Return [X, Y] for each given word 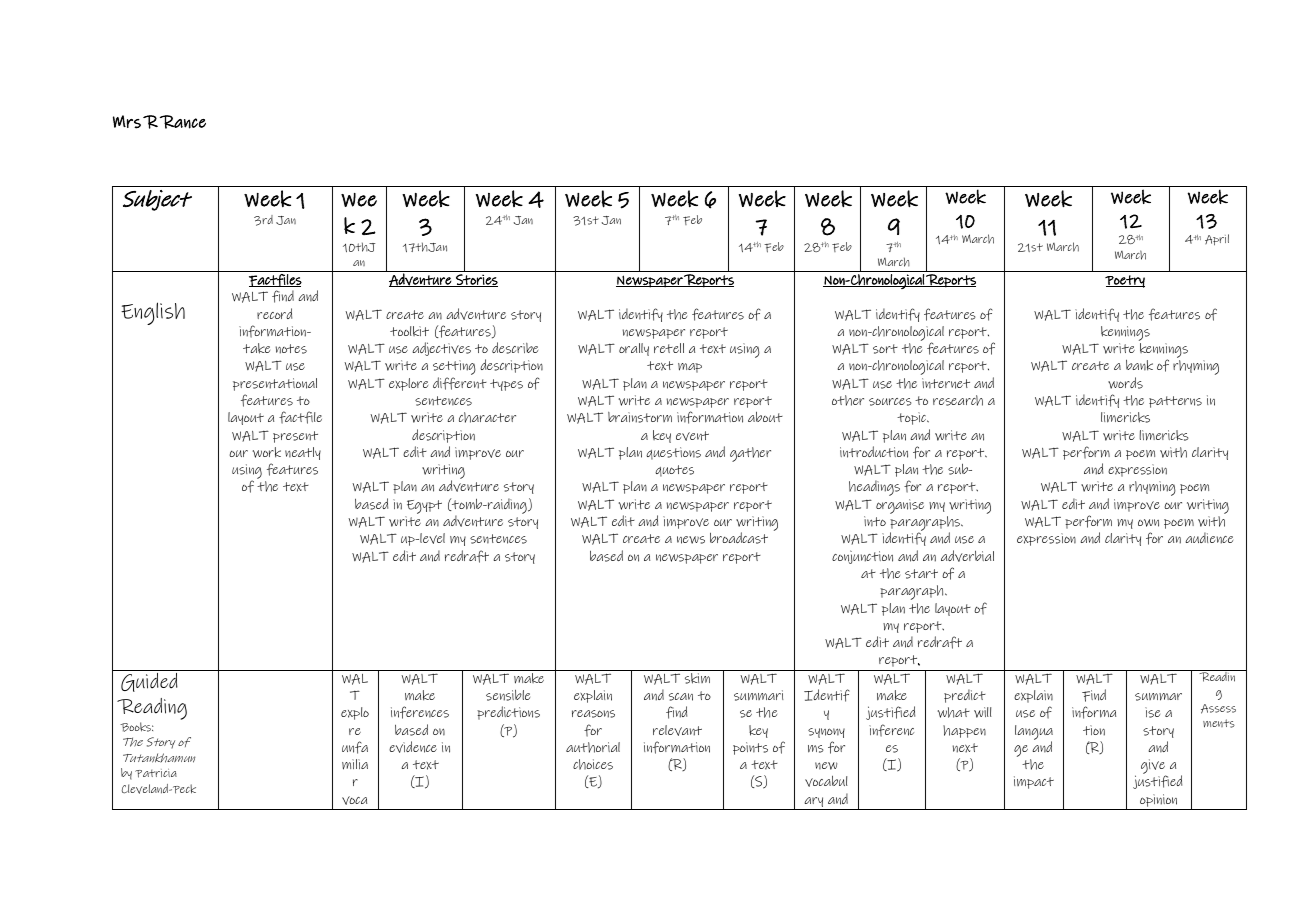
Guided [149, 682]
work [267, 452]
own [1148, 523]
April [1217, 240]
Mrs [127, 122]
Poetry [1125, 281]
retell [669, 348]
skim [697, 678]
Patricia [156, 773]
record [274, 313]
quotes [674, 471]
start [921, 574]
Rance [183, 122]
